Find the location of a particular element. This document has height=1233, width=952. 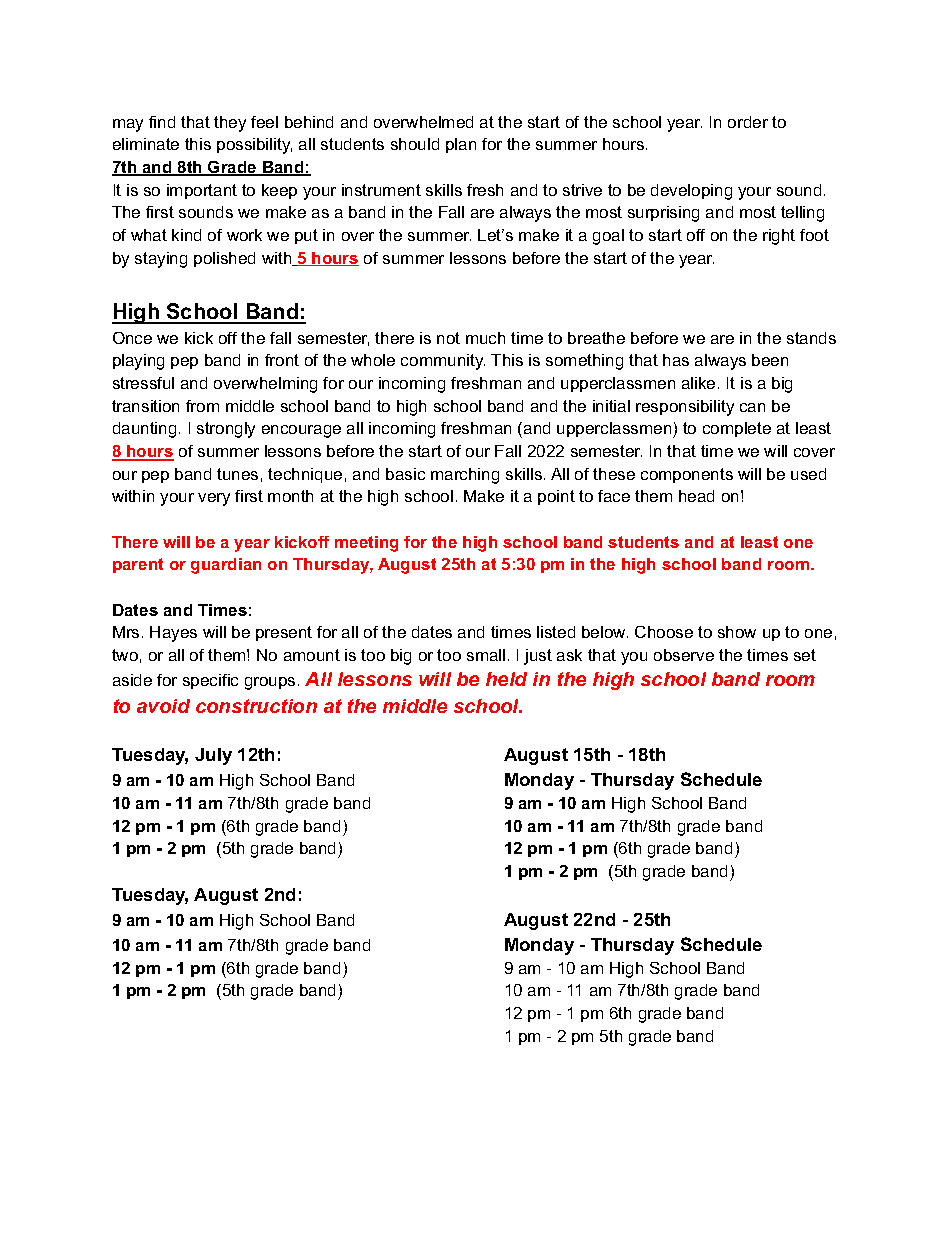

right is located at coordinates (779, 237).
